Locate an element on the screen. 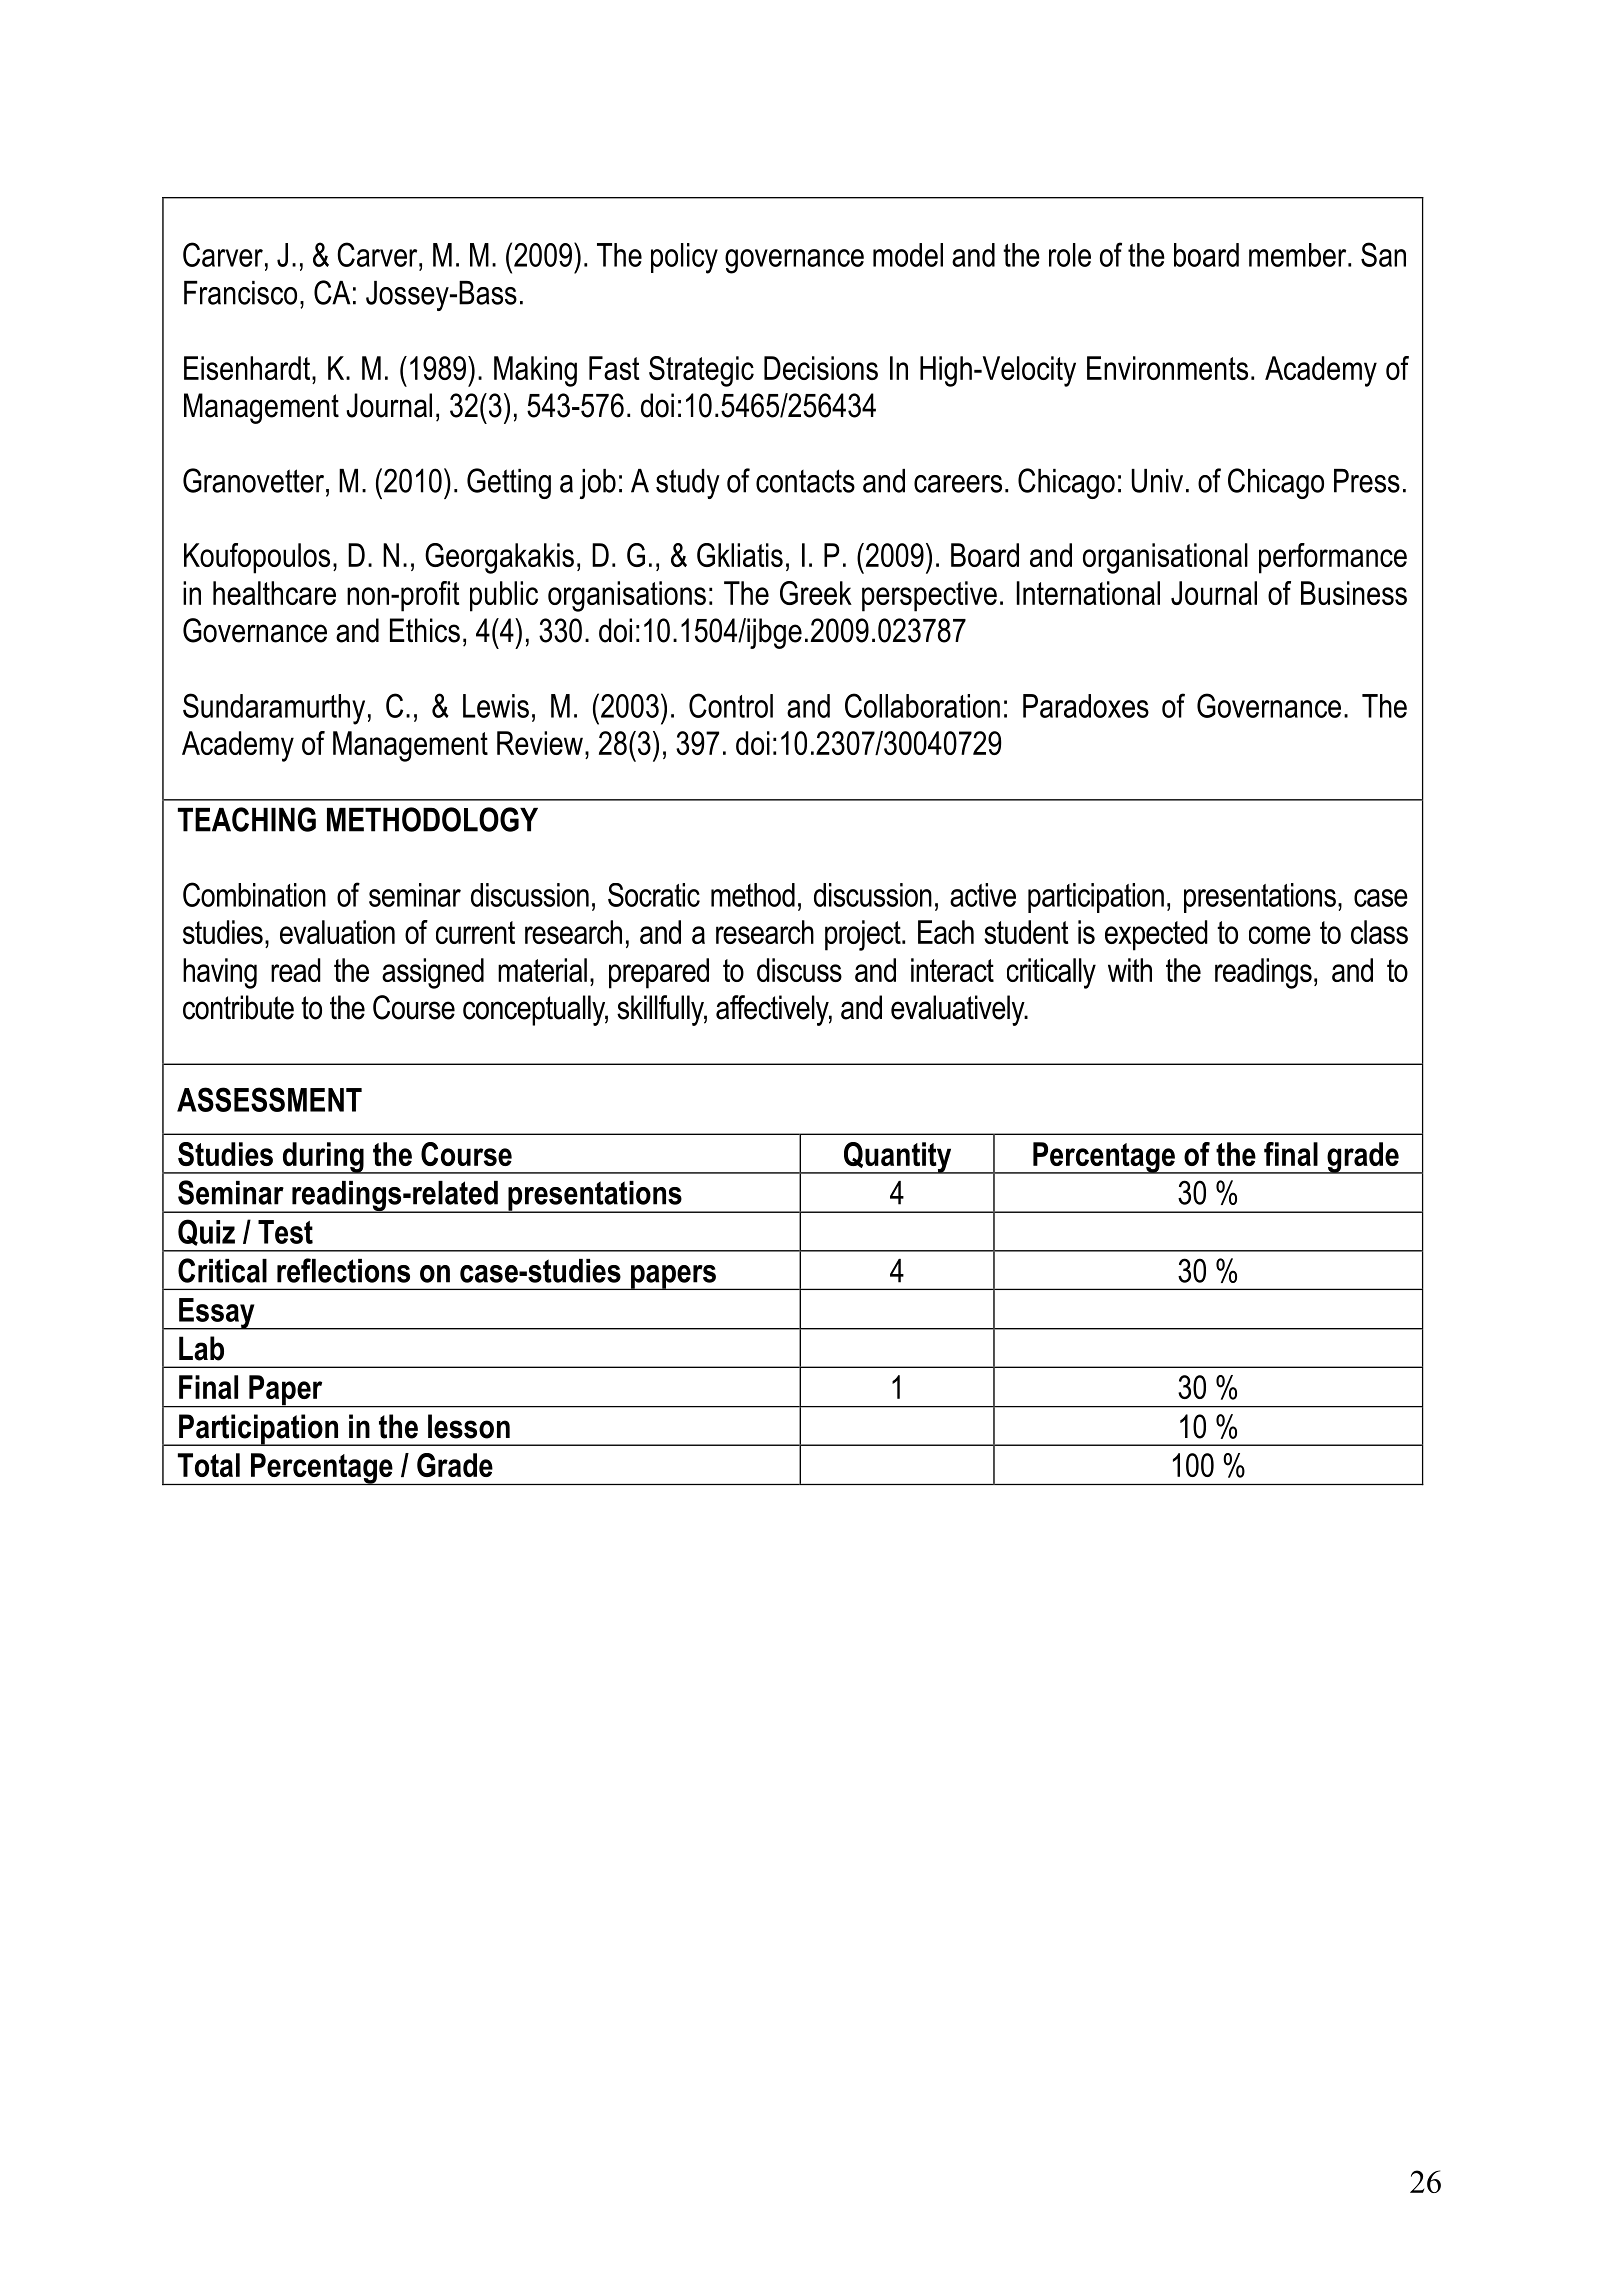 Image resolution: width=1623 pixels, height=2296 pixels. member is located at coordinates (1299, 255).
